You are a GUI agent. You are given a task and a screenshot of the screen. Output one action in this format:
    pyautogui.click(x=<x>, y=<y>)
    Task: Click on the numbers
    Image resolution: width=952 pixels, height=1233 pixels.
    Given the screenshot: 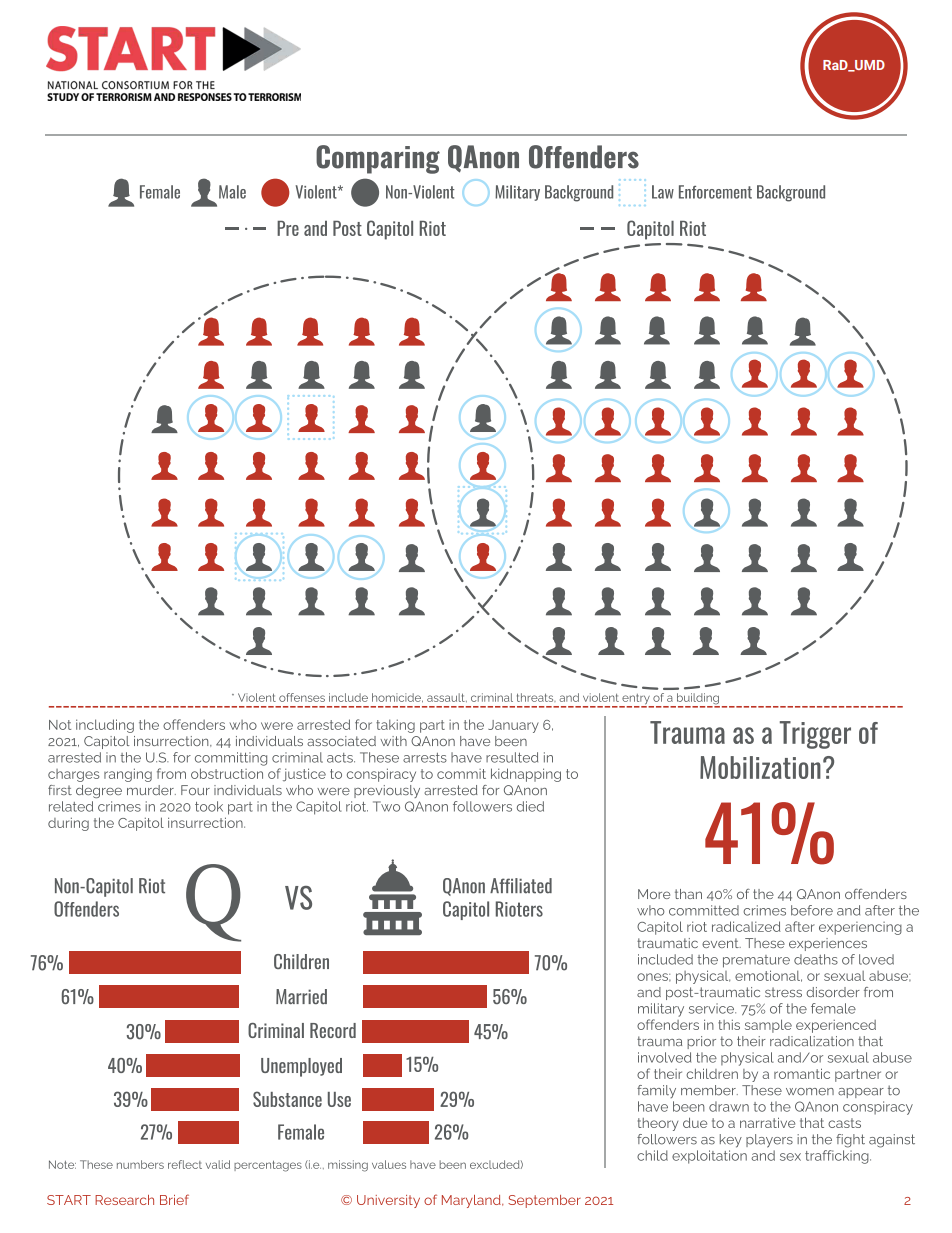 What is the action you would take?
    pyautogui.click(x=140, y=1164)
